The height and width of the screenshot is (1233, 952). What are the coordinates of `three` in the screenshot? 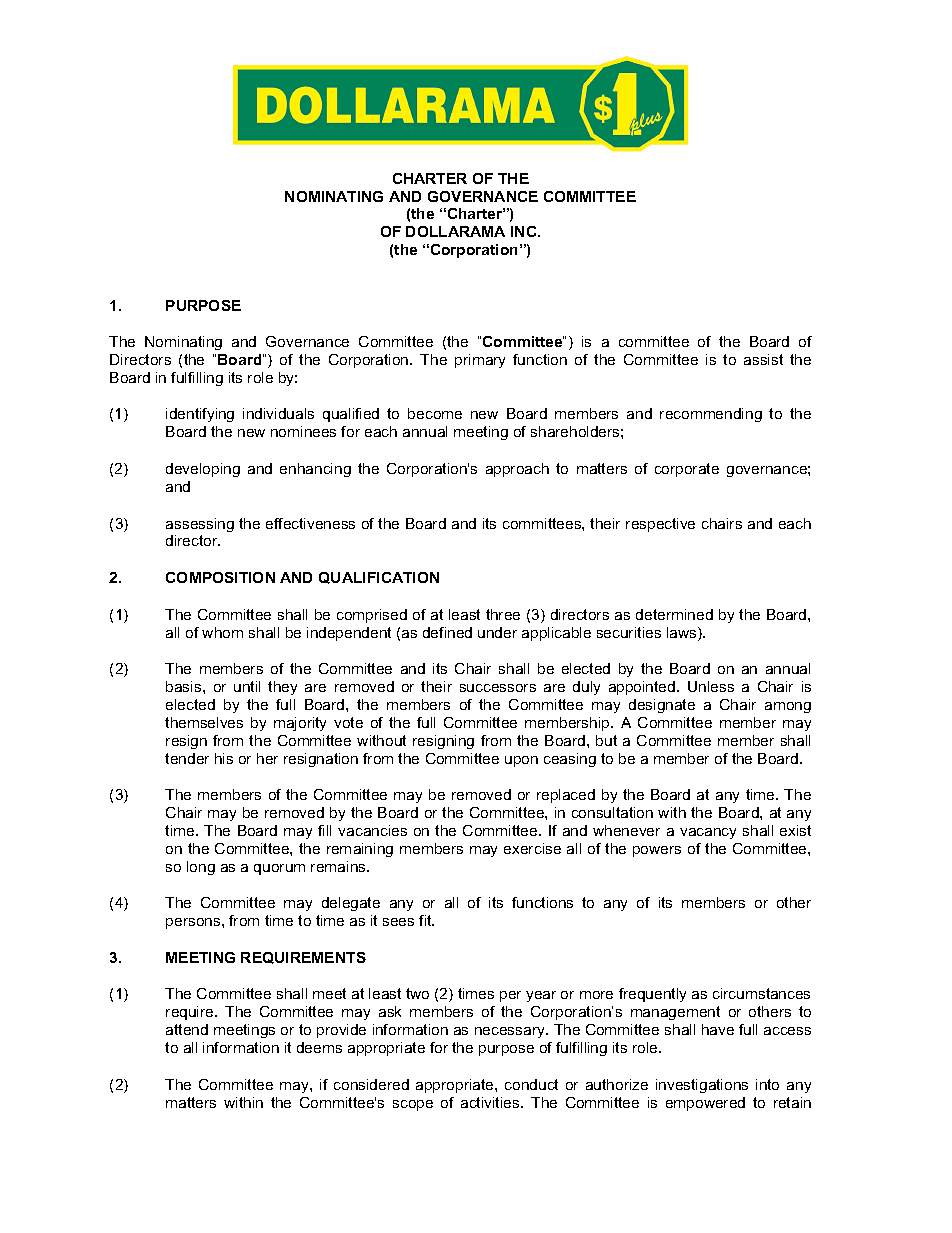 It's located at (503, 614).
